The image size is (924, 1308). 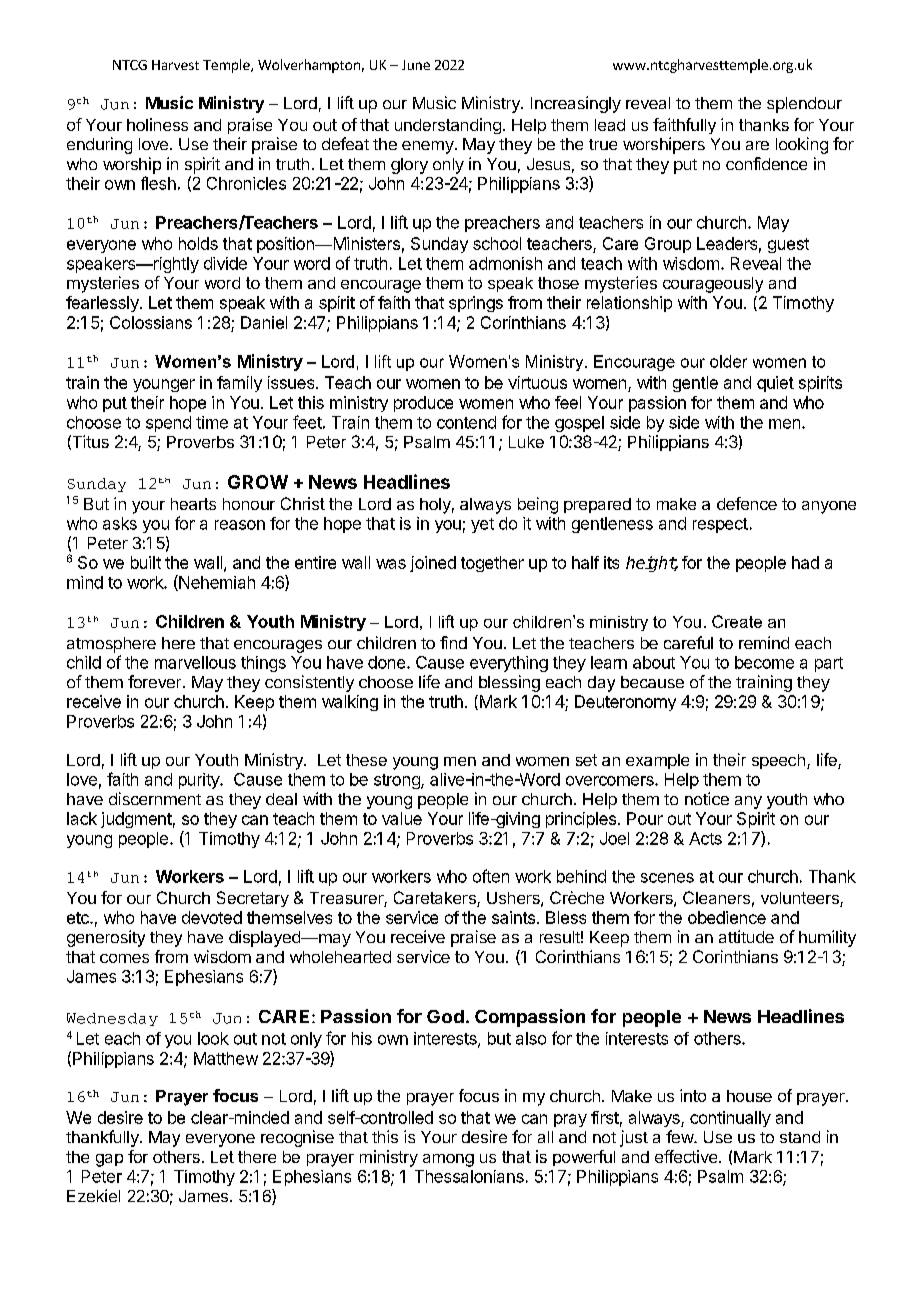 What do you see at coordinates (157, 124) in the screenshot?
I see `holiness` at bounding box center [157, 124].
